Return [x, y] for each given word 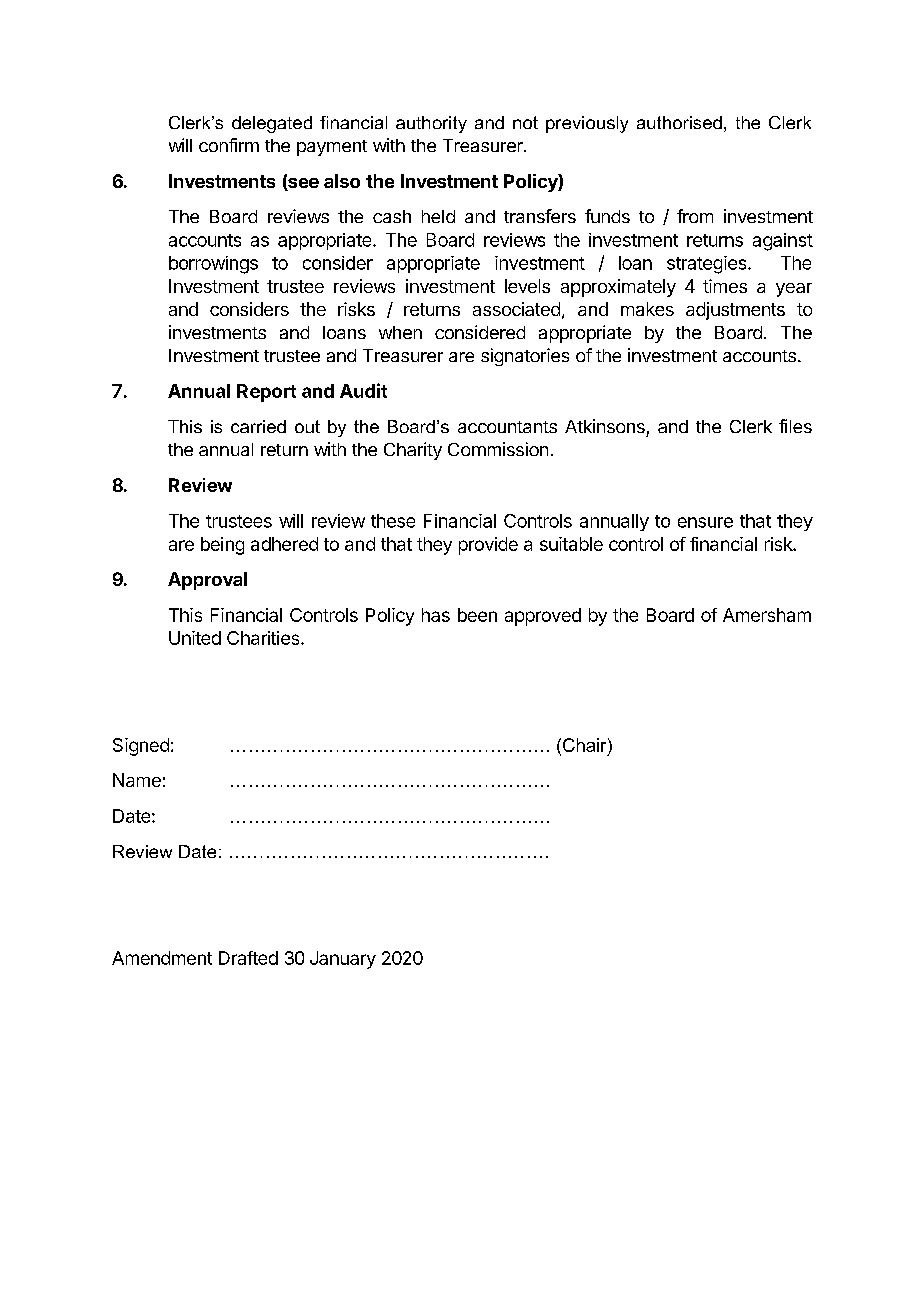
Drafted [248, 958]
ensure [705, 522]
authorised [679, 122]
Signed [141, 747]
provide [488, 546]
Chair [586, 745]
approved [543, 617]
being [222, 546]
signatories [525, 357]
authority [431, 124]
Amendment [162, 958]
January [343, 960]
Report [266, 393]
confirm [229, 145]
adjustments [735, 311]
